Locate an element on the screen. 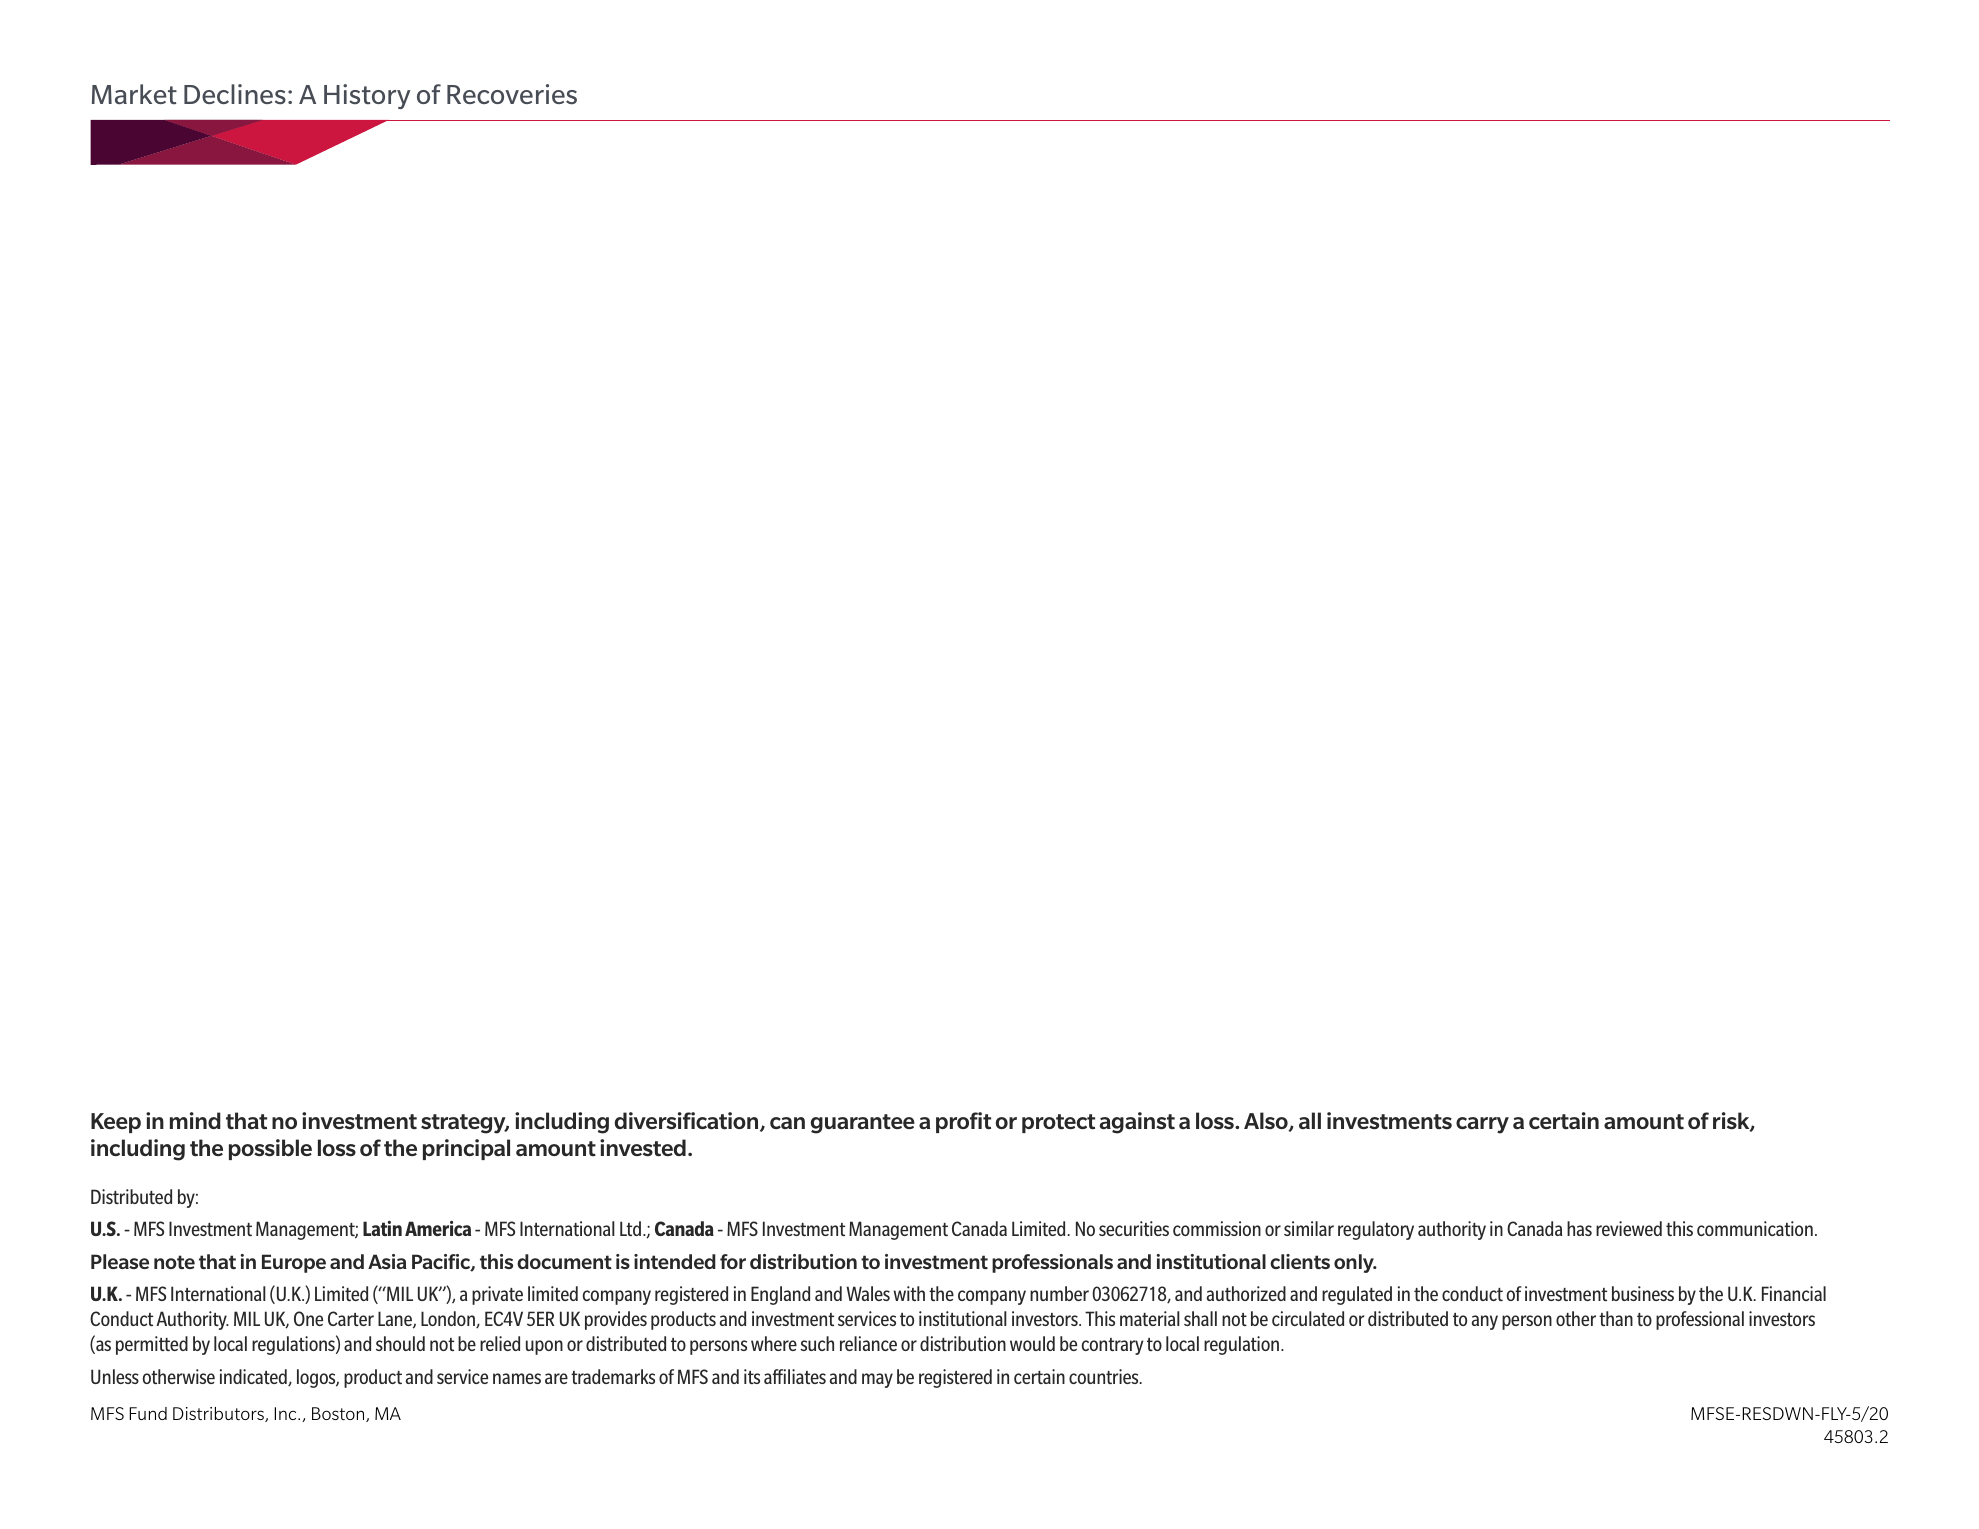 The image size is (1979, 1529). Market is located at coordinates (134, 94).
